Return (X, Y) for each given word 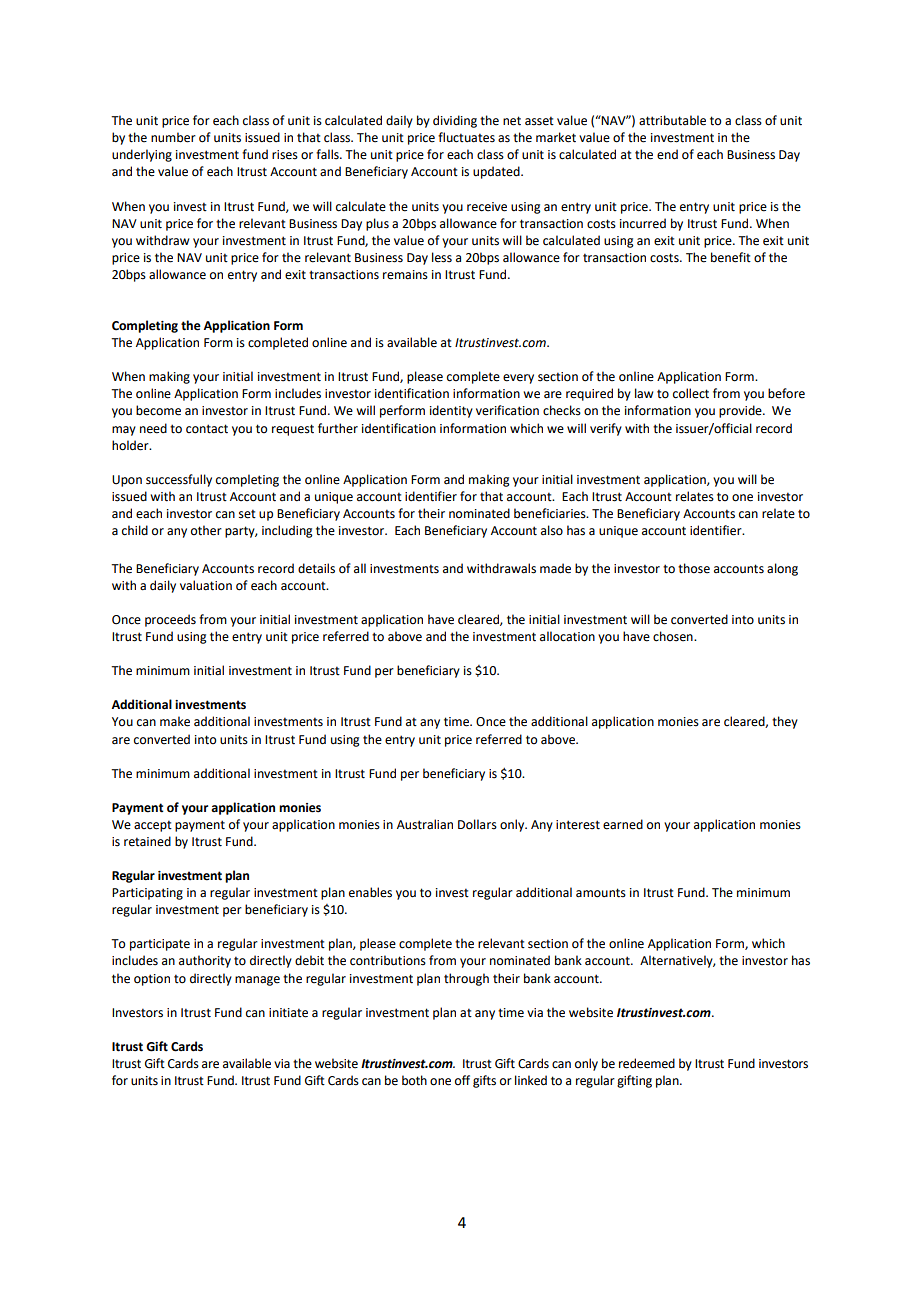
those (694, 568)
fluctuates (466, 137)
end (667, 154)
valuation (206, 585)
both (414, 1080)
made (555, 568)
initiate (288, 1013)
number (173, 137)
